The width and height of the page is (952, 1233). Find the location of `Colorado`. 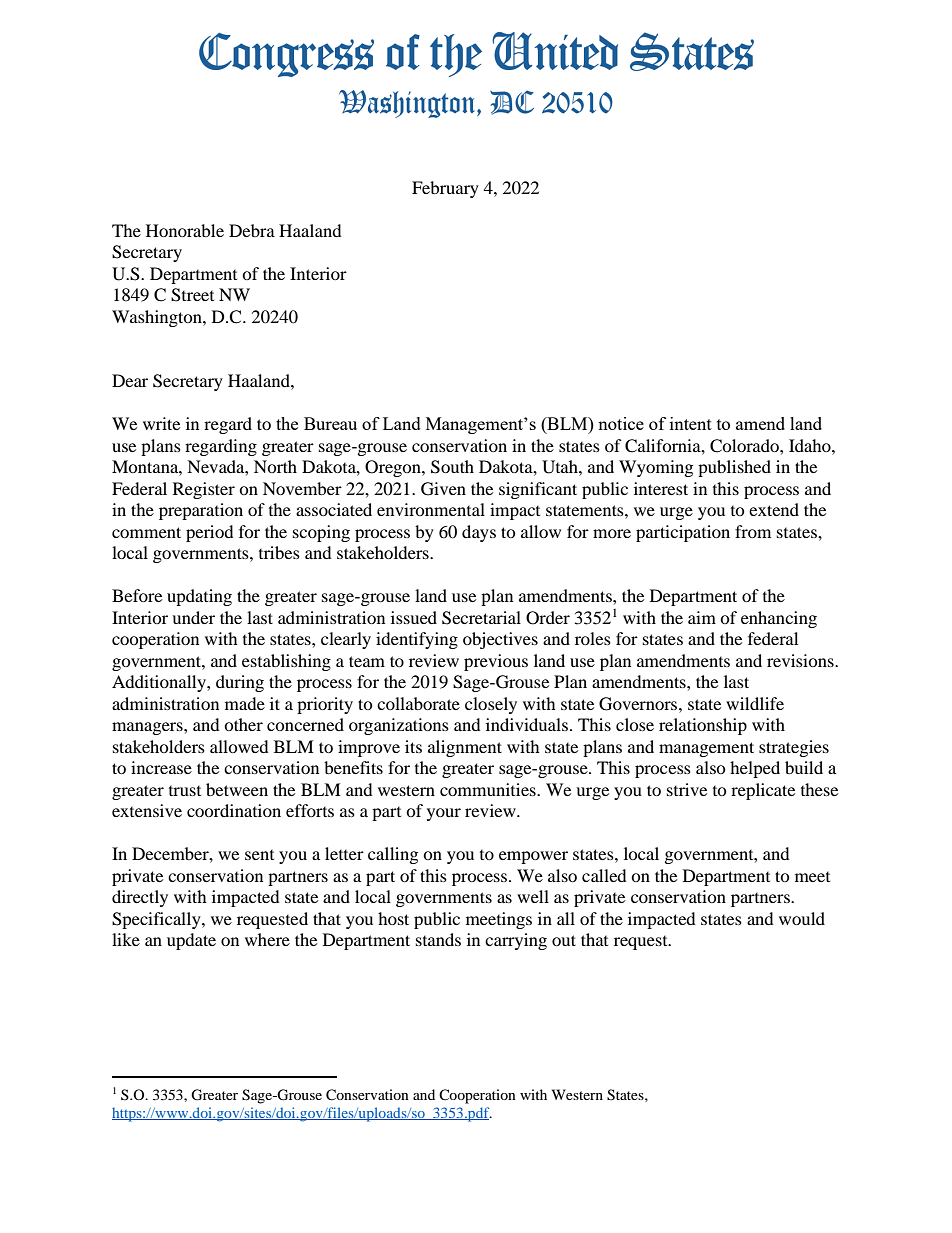

Colorado is located at coordinates (745, 446).
